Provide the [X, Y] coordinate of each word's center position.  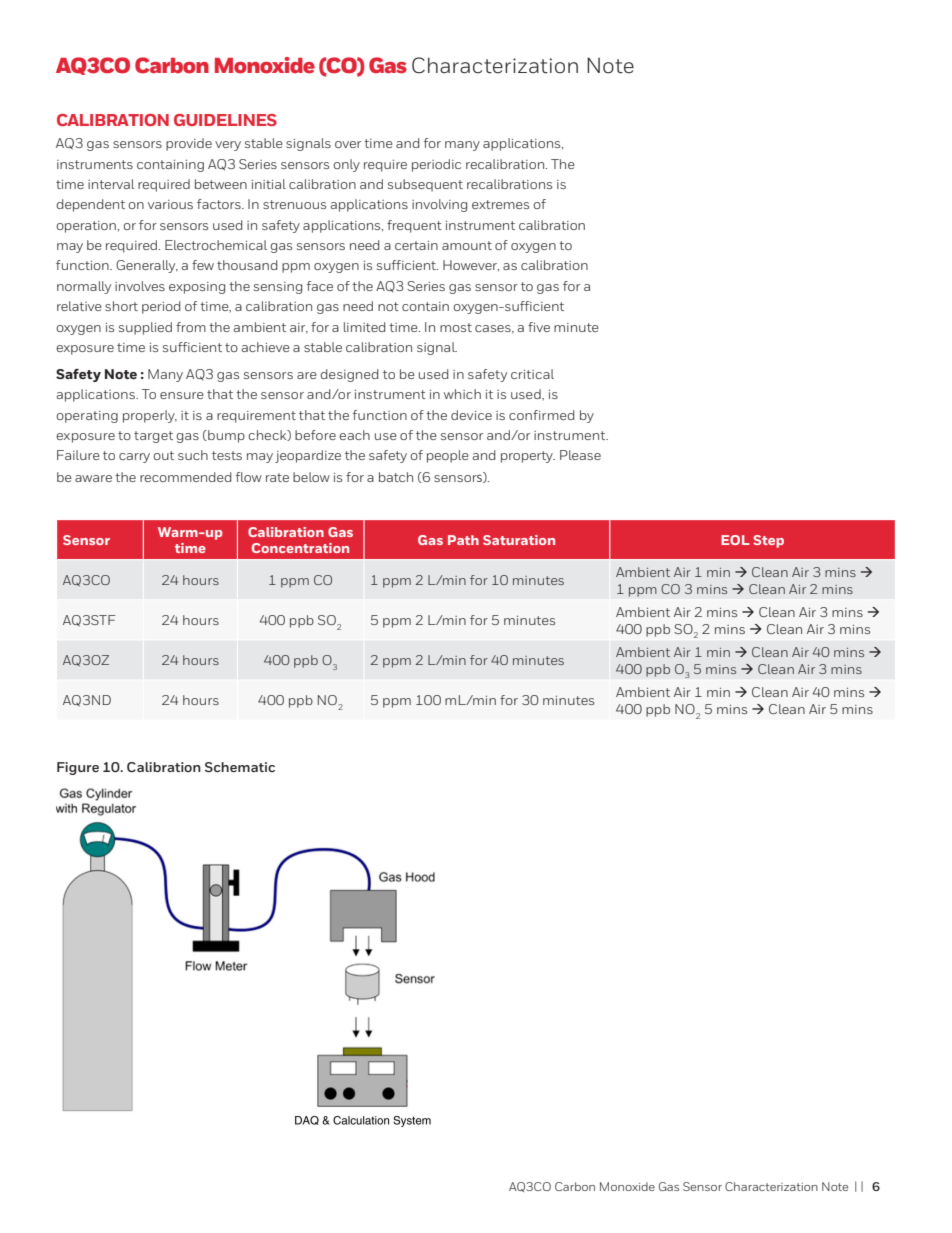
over [348, 144]
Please [580, 455]
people [448, 456]
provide [189, 144]
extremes [500, 204]
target [153, 437]
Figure [78, 768]
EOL [735, 540]
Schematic [240, 767]
